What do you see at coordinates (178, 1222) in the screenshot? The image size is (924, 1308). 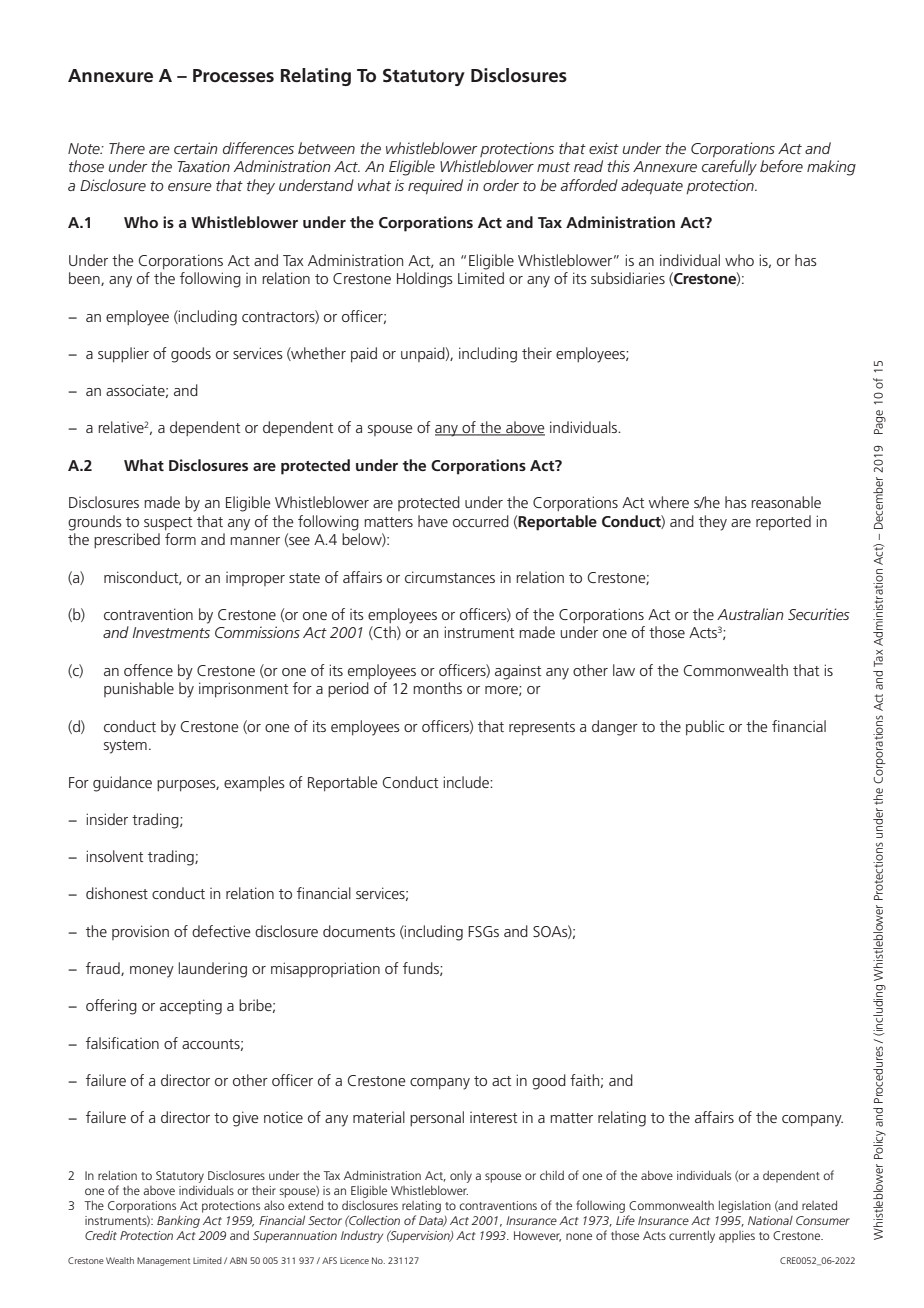 I see `Banking` at bounding box center [178, 1222].
